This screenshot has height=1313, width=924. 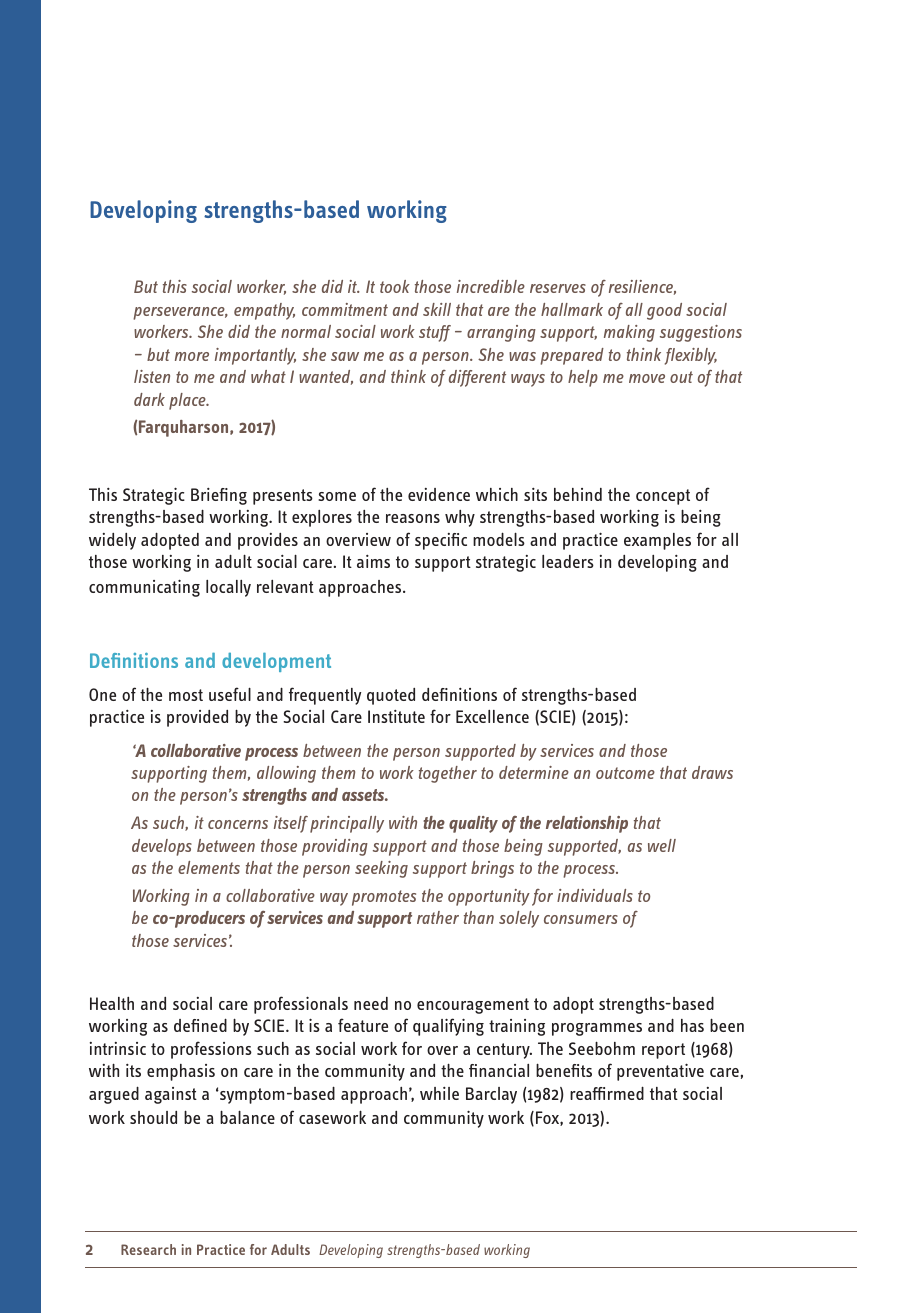 I want to click on examples, so click(x=657, y=541).
